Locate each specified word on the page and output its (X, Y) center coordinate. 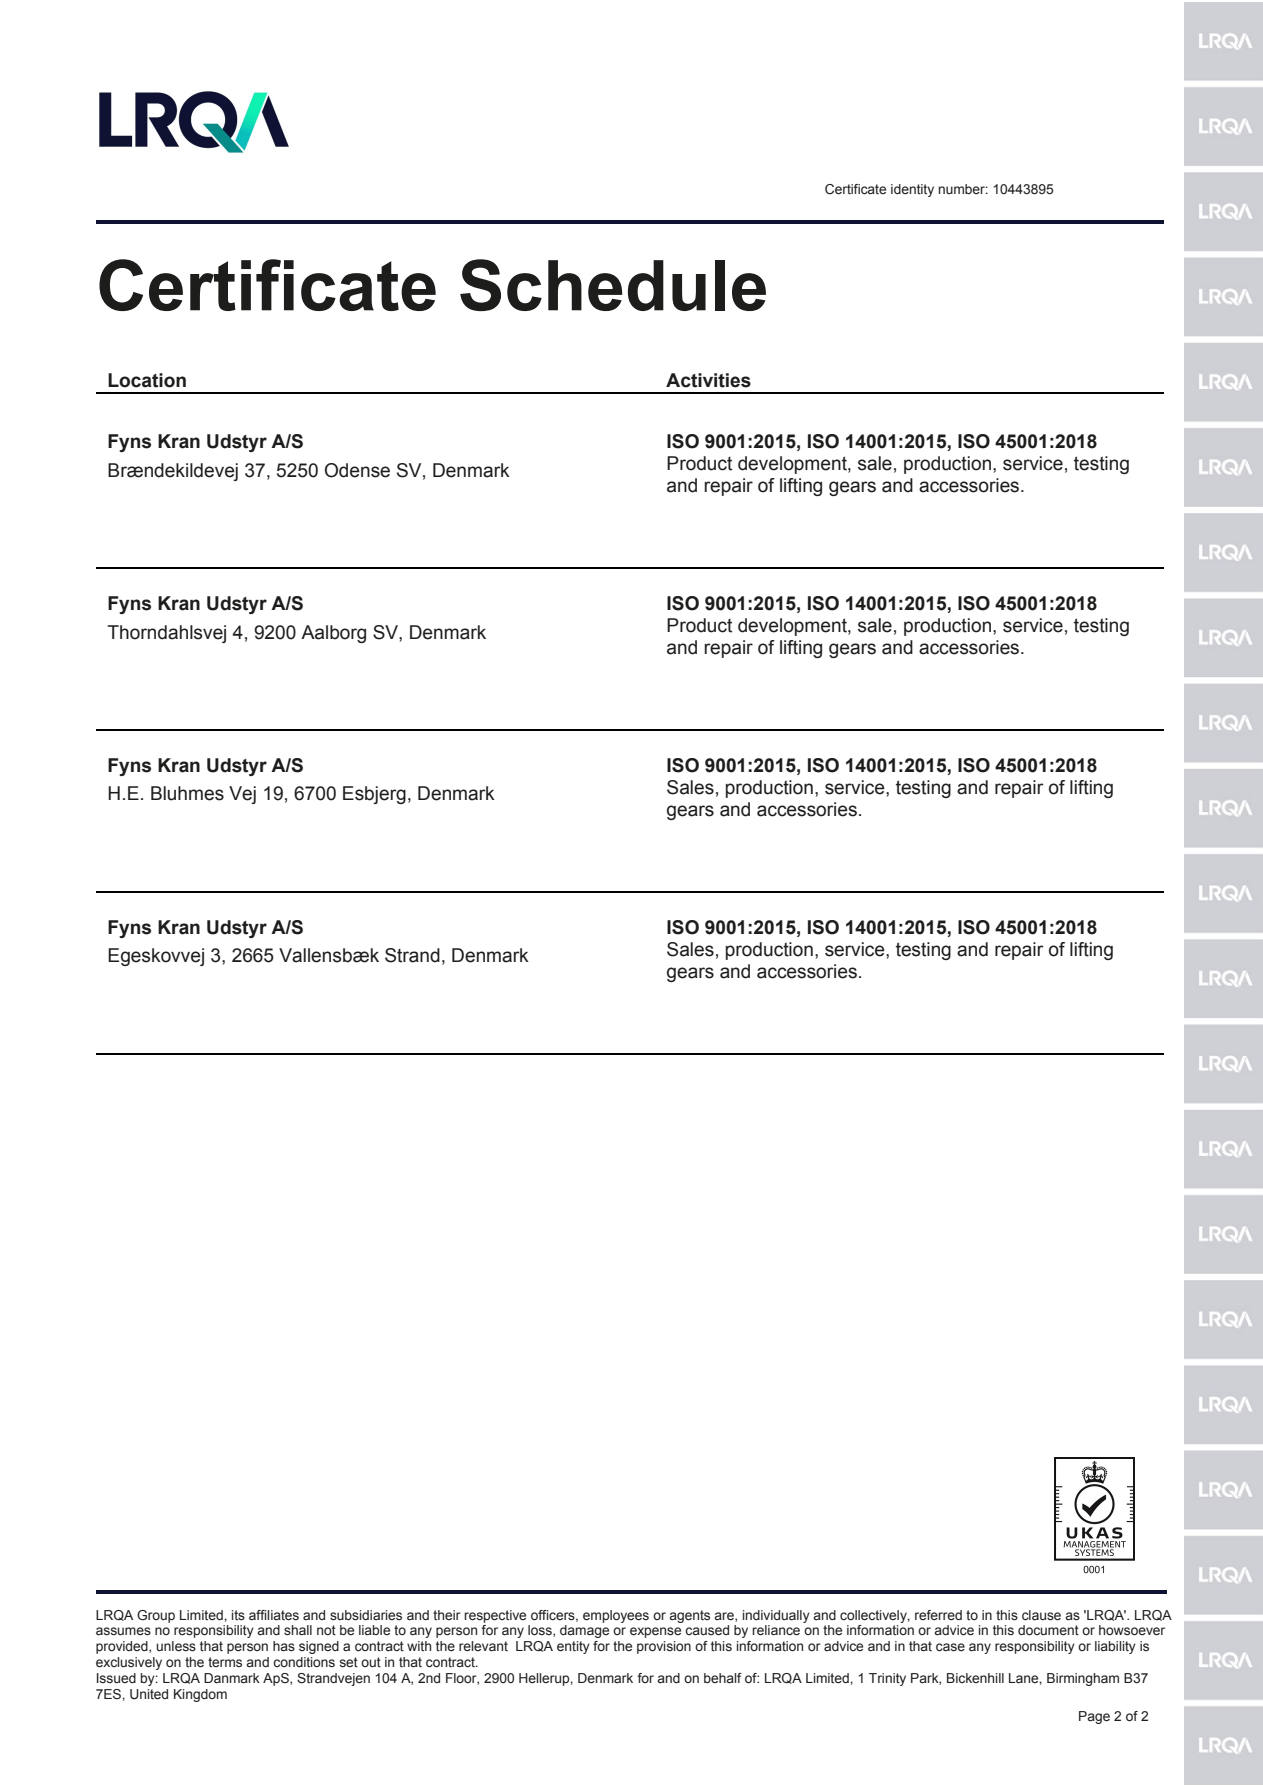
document (1048, 1630)
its (238, 1615)
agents (689, 1616)
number (963, 189)
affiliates (274, 1615)
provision (664, 1647)
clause (1041, 1615)
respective (495, 1616)
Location (147, 380)
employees (616, 1616)
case (950, 1647)
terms (225, 1662)
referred (938, 1615)
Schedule (613, 285)
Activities (708, 380)
